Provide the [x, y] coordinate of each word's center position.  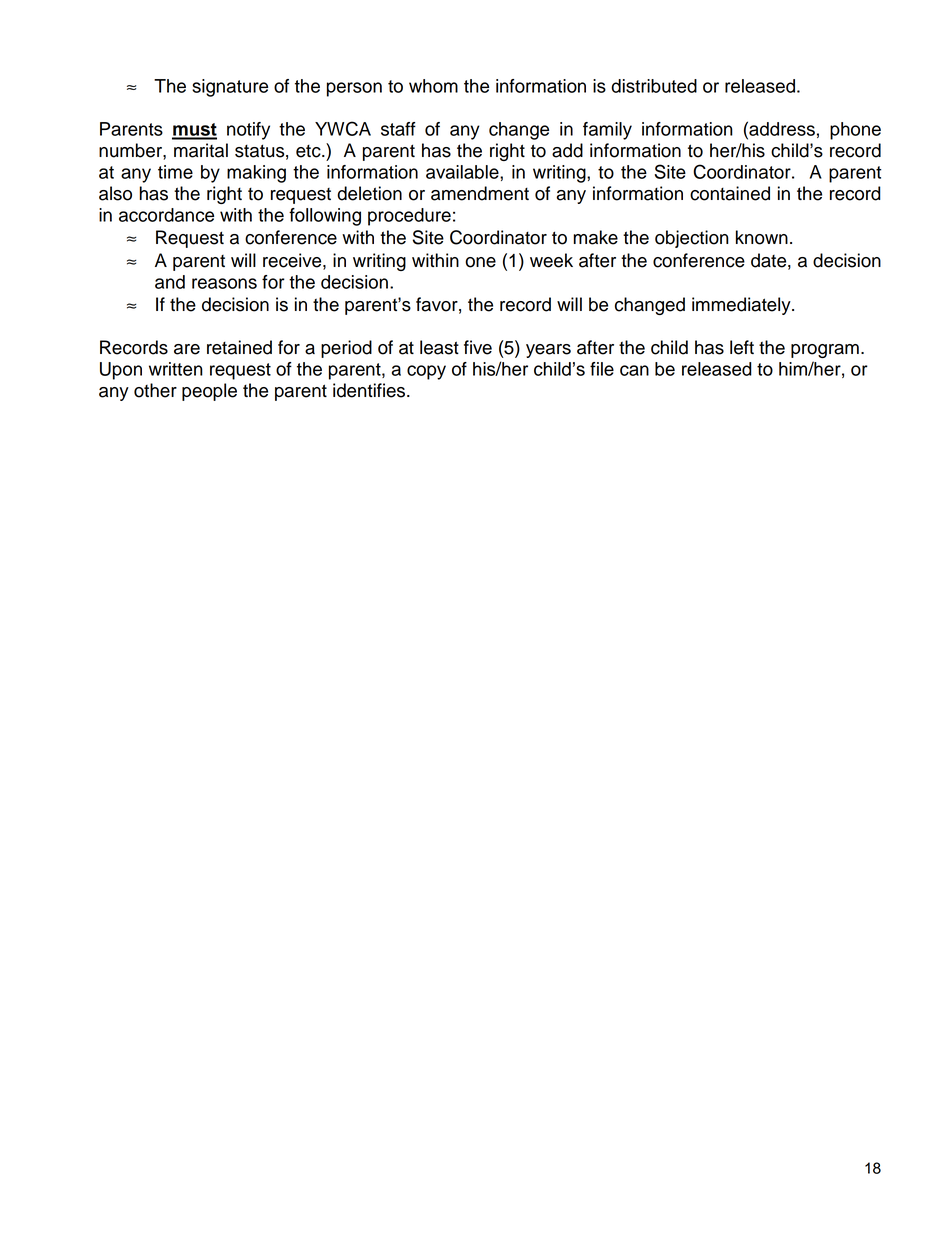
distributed [654, 86]
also [115, 193]
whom [433, 86]
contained [730, 193]
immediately [742, 306]
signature [230, 88]
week [551, 260]
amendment [480, 193]
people [209, 392]
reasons [224, 283]
